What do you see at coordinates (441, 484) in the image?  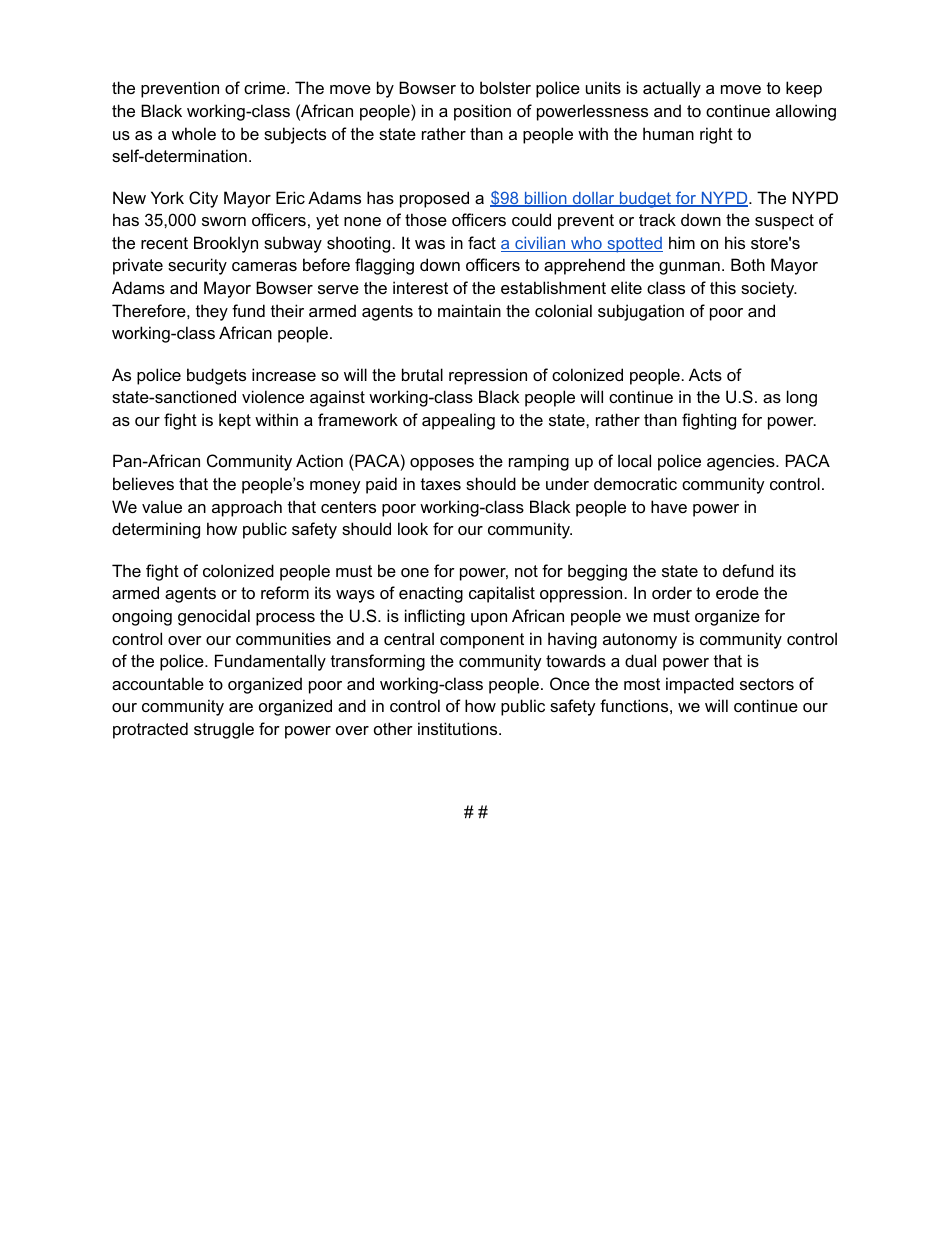 I see `taxes` at bounding box center [441, 484].
